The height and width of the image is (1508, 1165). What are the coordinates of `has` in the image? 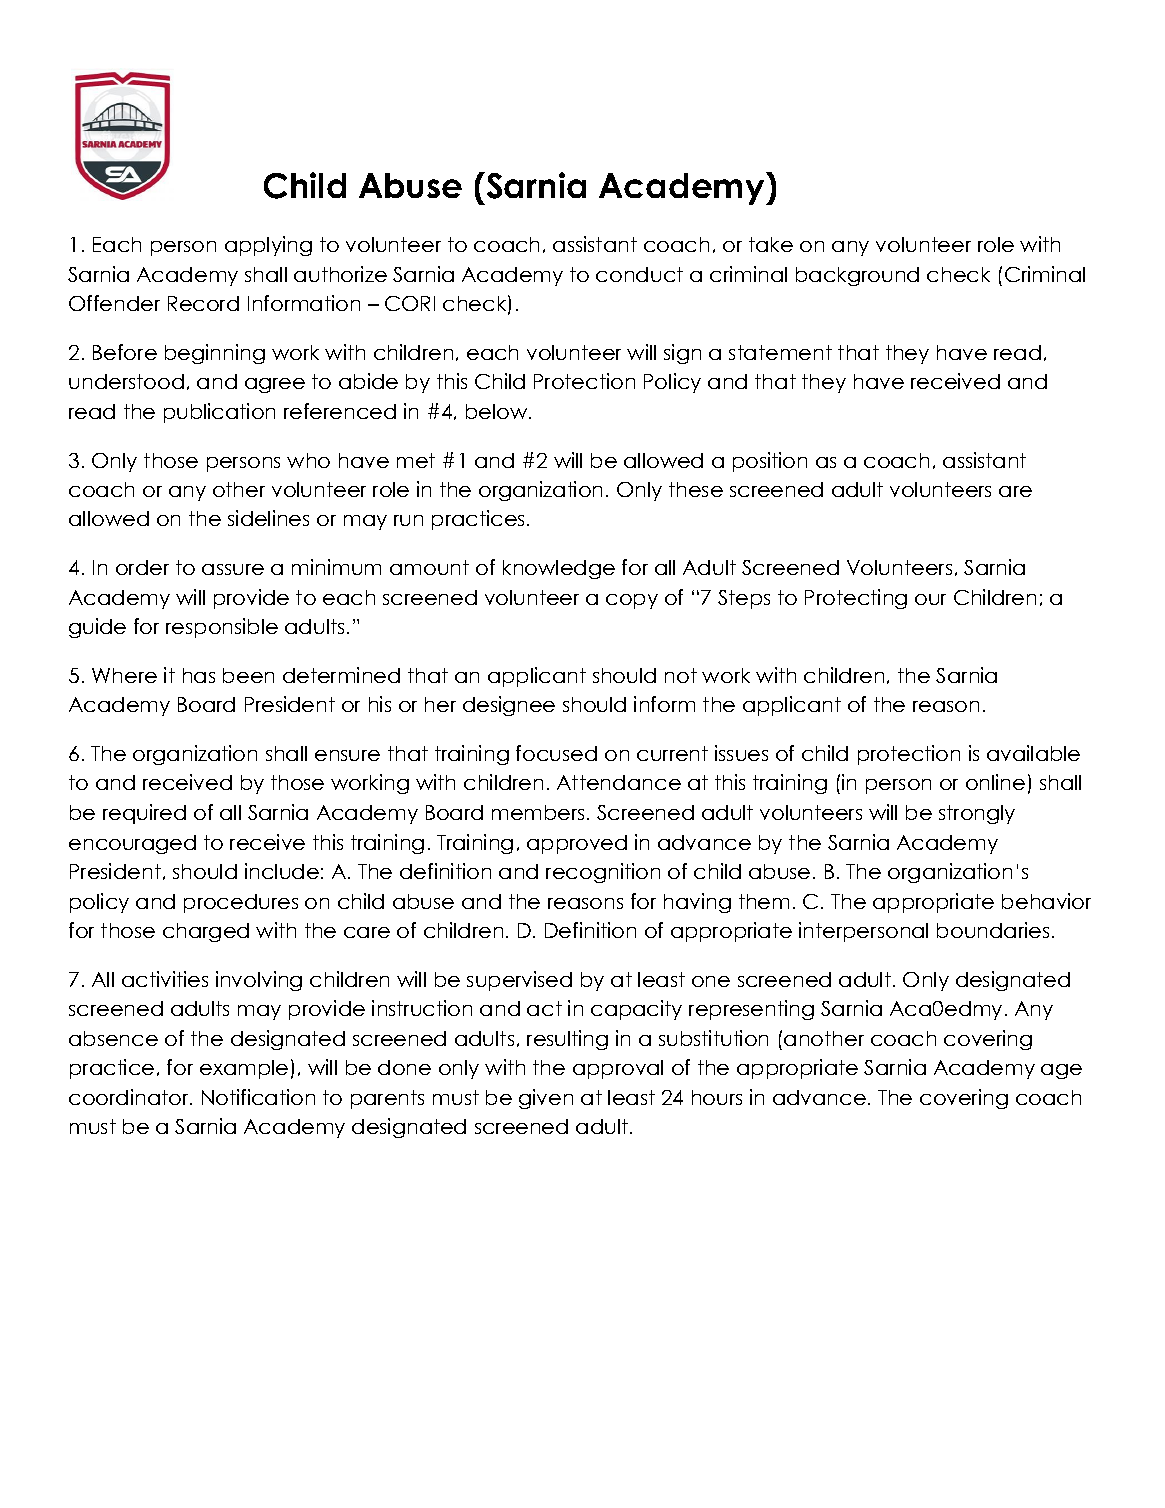 It's located at (199, 675).
